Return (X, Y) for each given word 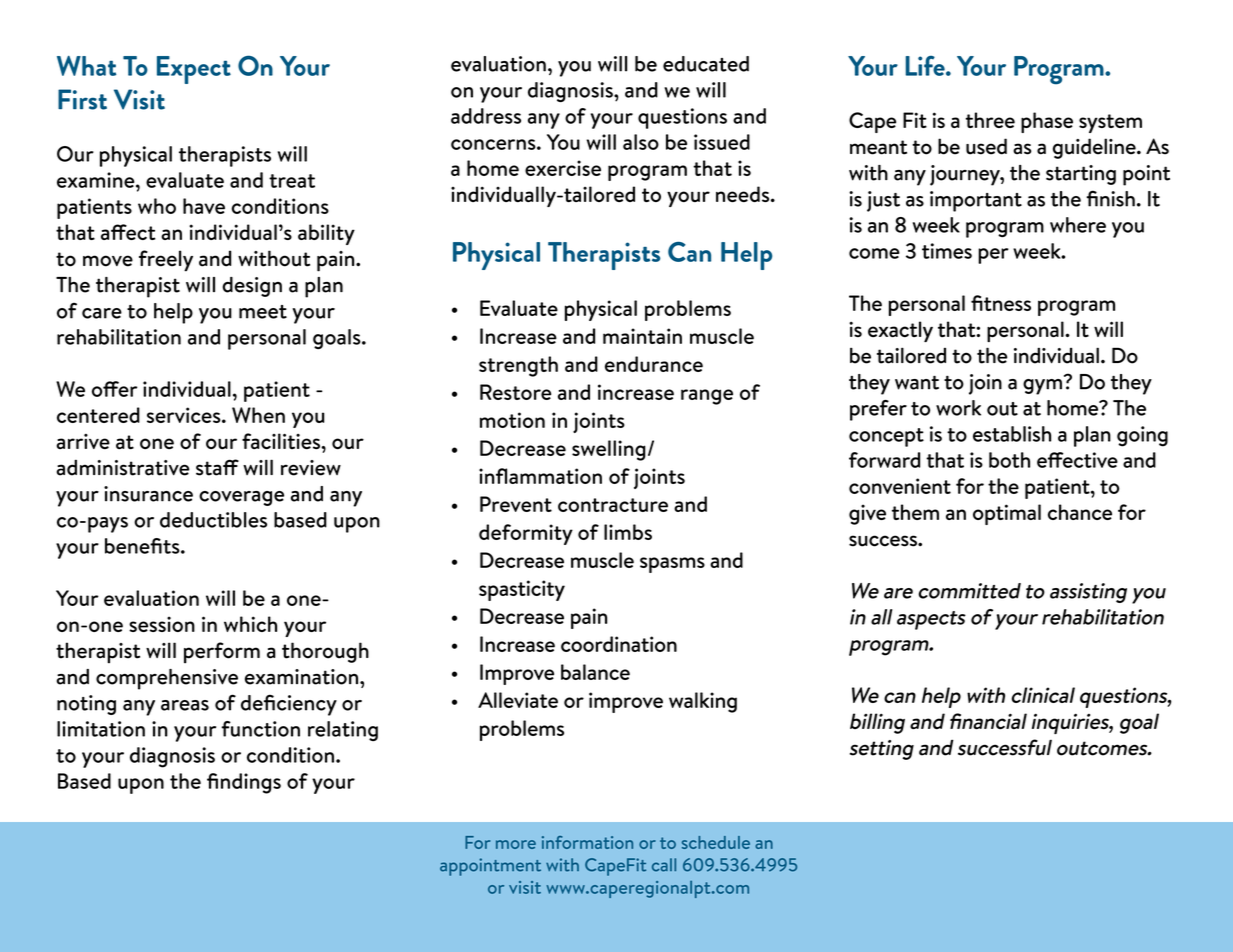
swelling (609, 450)
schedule (716, 842)
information (587, 842)
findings (244, 783)
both (1009, 460)
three (990, 120)
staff (217, 467)
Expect (194, 70)
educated (706, 64)
